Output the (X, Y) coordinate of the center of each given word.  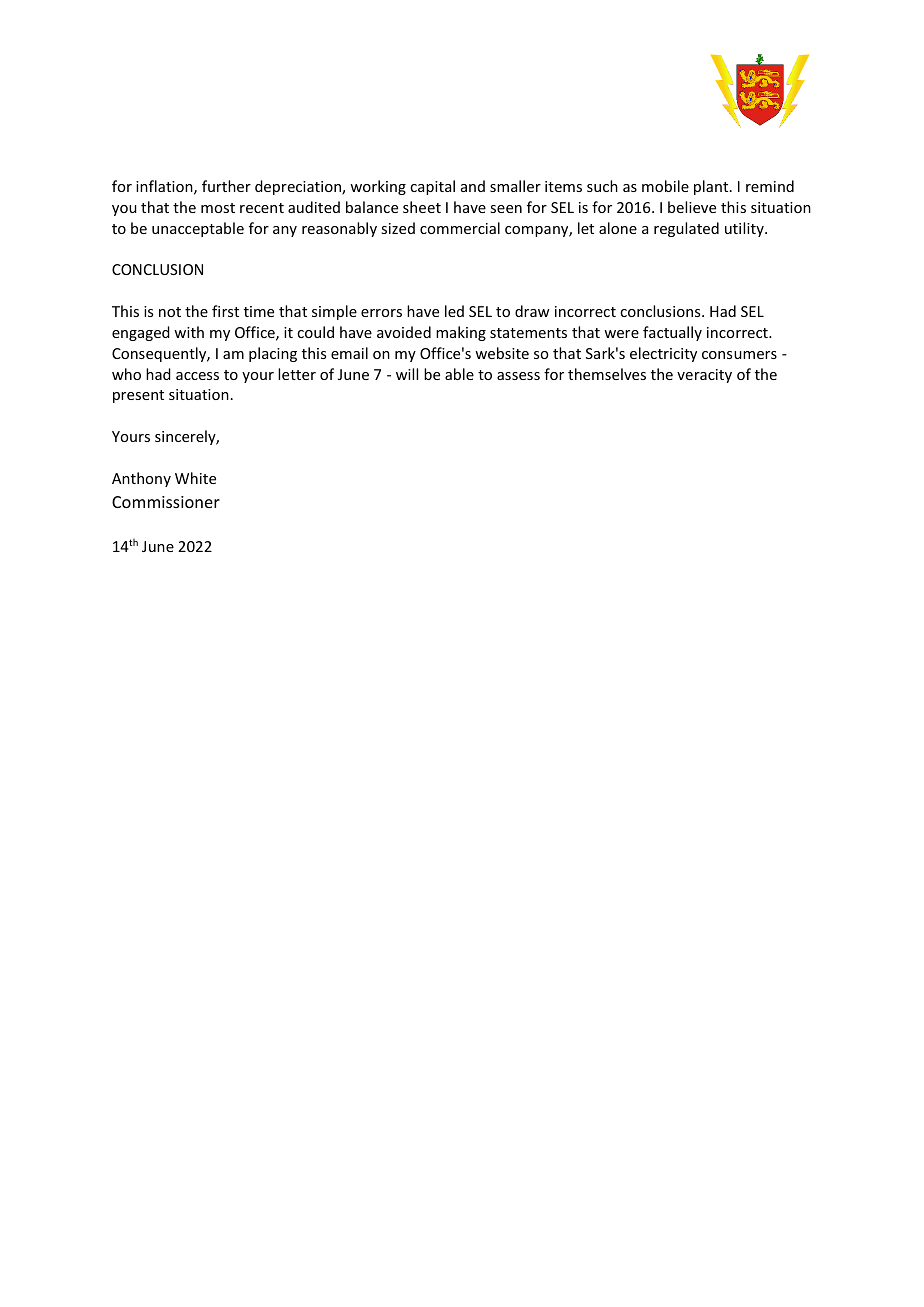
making (461, 333)
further (226, 186)
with (189, 332)
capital (432, 187)
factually (672, 333)
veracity (704, 376)
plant (712, 187)
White (195, 478)
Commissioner (166, 502)
